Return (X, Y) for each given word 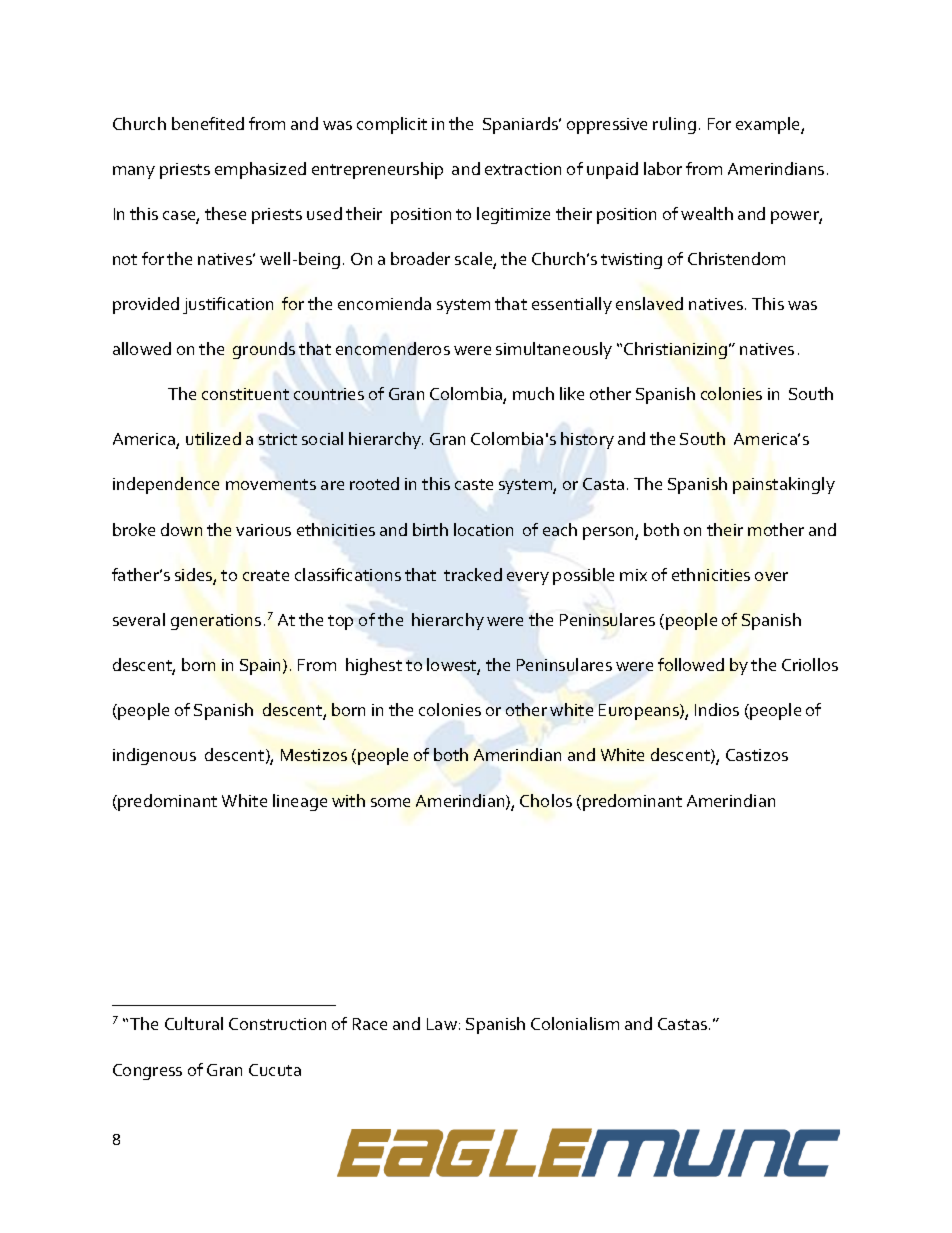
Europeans (640, 712)
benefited (208, 123)
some (390, 802)
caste (474, 484)
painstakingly (784, 485)
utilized (213, 438)
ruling (674, 125)
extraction (523, 169)
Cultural (194, 1023)
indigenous (154, 756)
